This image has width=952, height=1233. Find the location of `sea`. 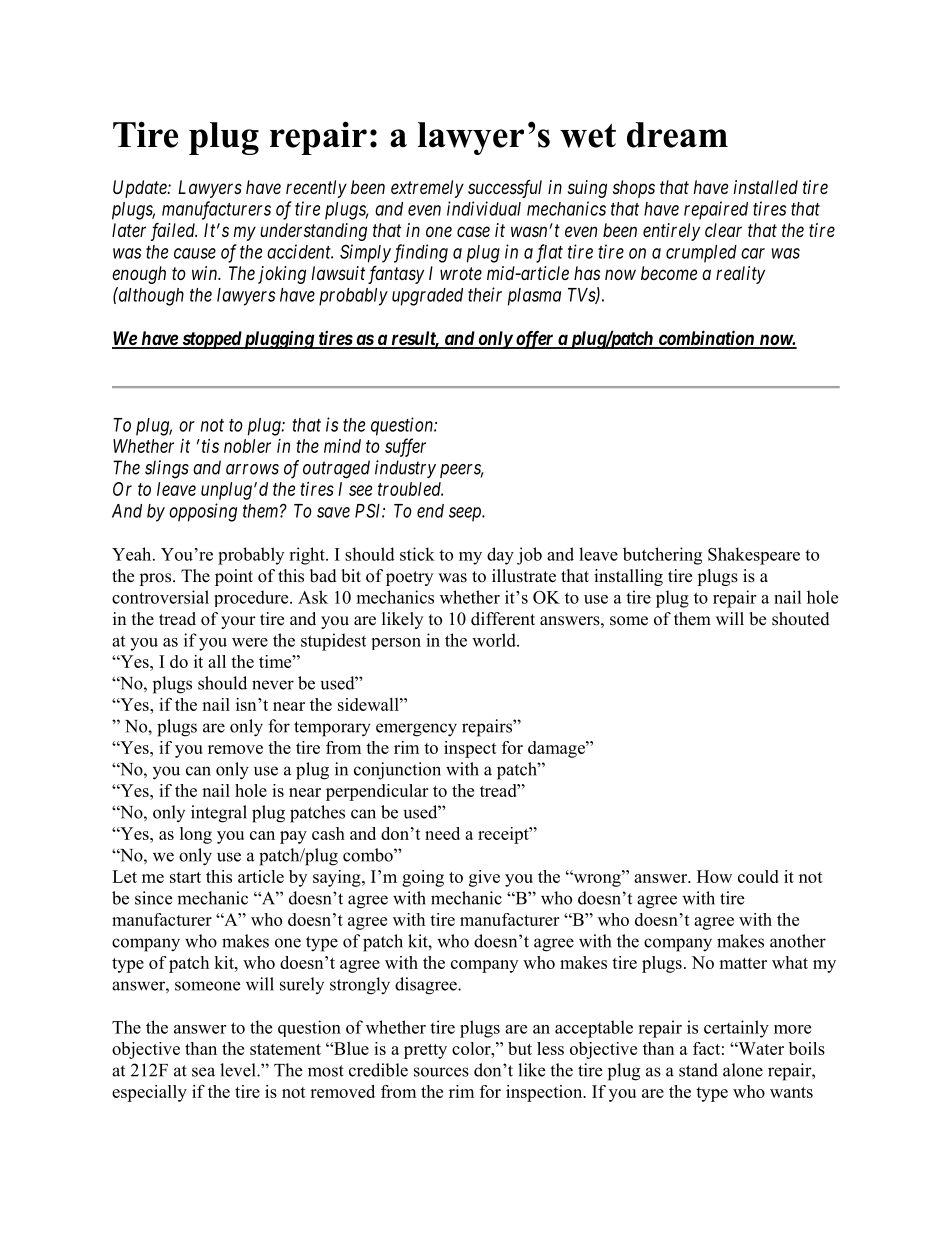

sea is located at coordinates (203, 1072).
